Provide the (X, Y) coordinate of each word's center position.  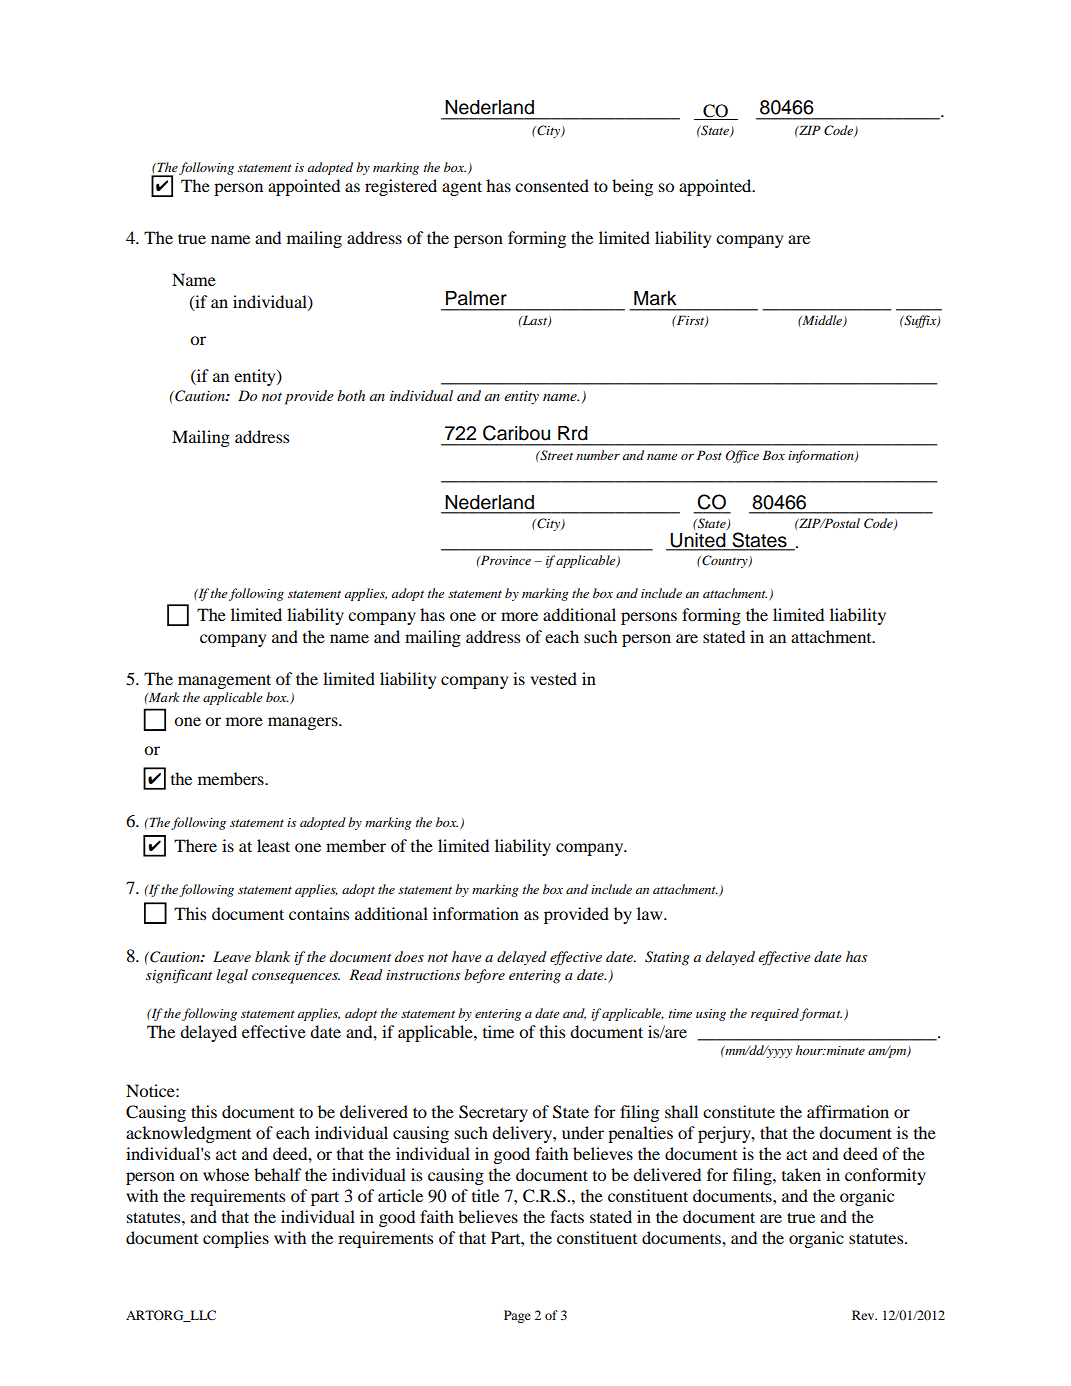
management (224, 681)
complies (236, 1239)
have (467, 956)
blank (272, 956)
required (775, 1014)
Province (505, 560)
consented (552, 185)
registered (401, 187)
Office (742, 456)
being (632, 187)
